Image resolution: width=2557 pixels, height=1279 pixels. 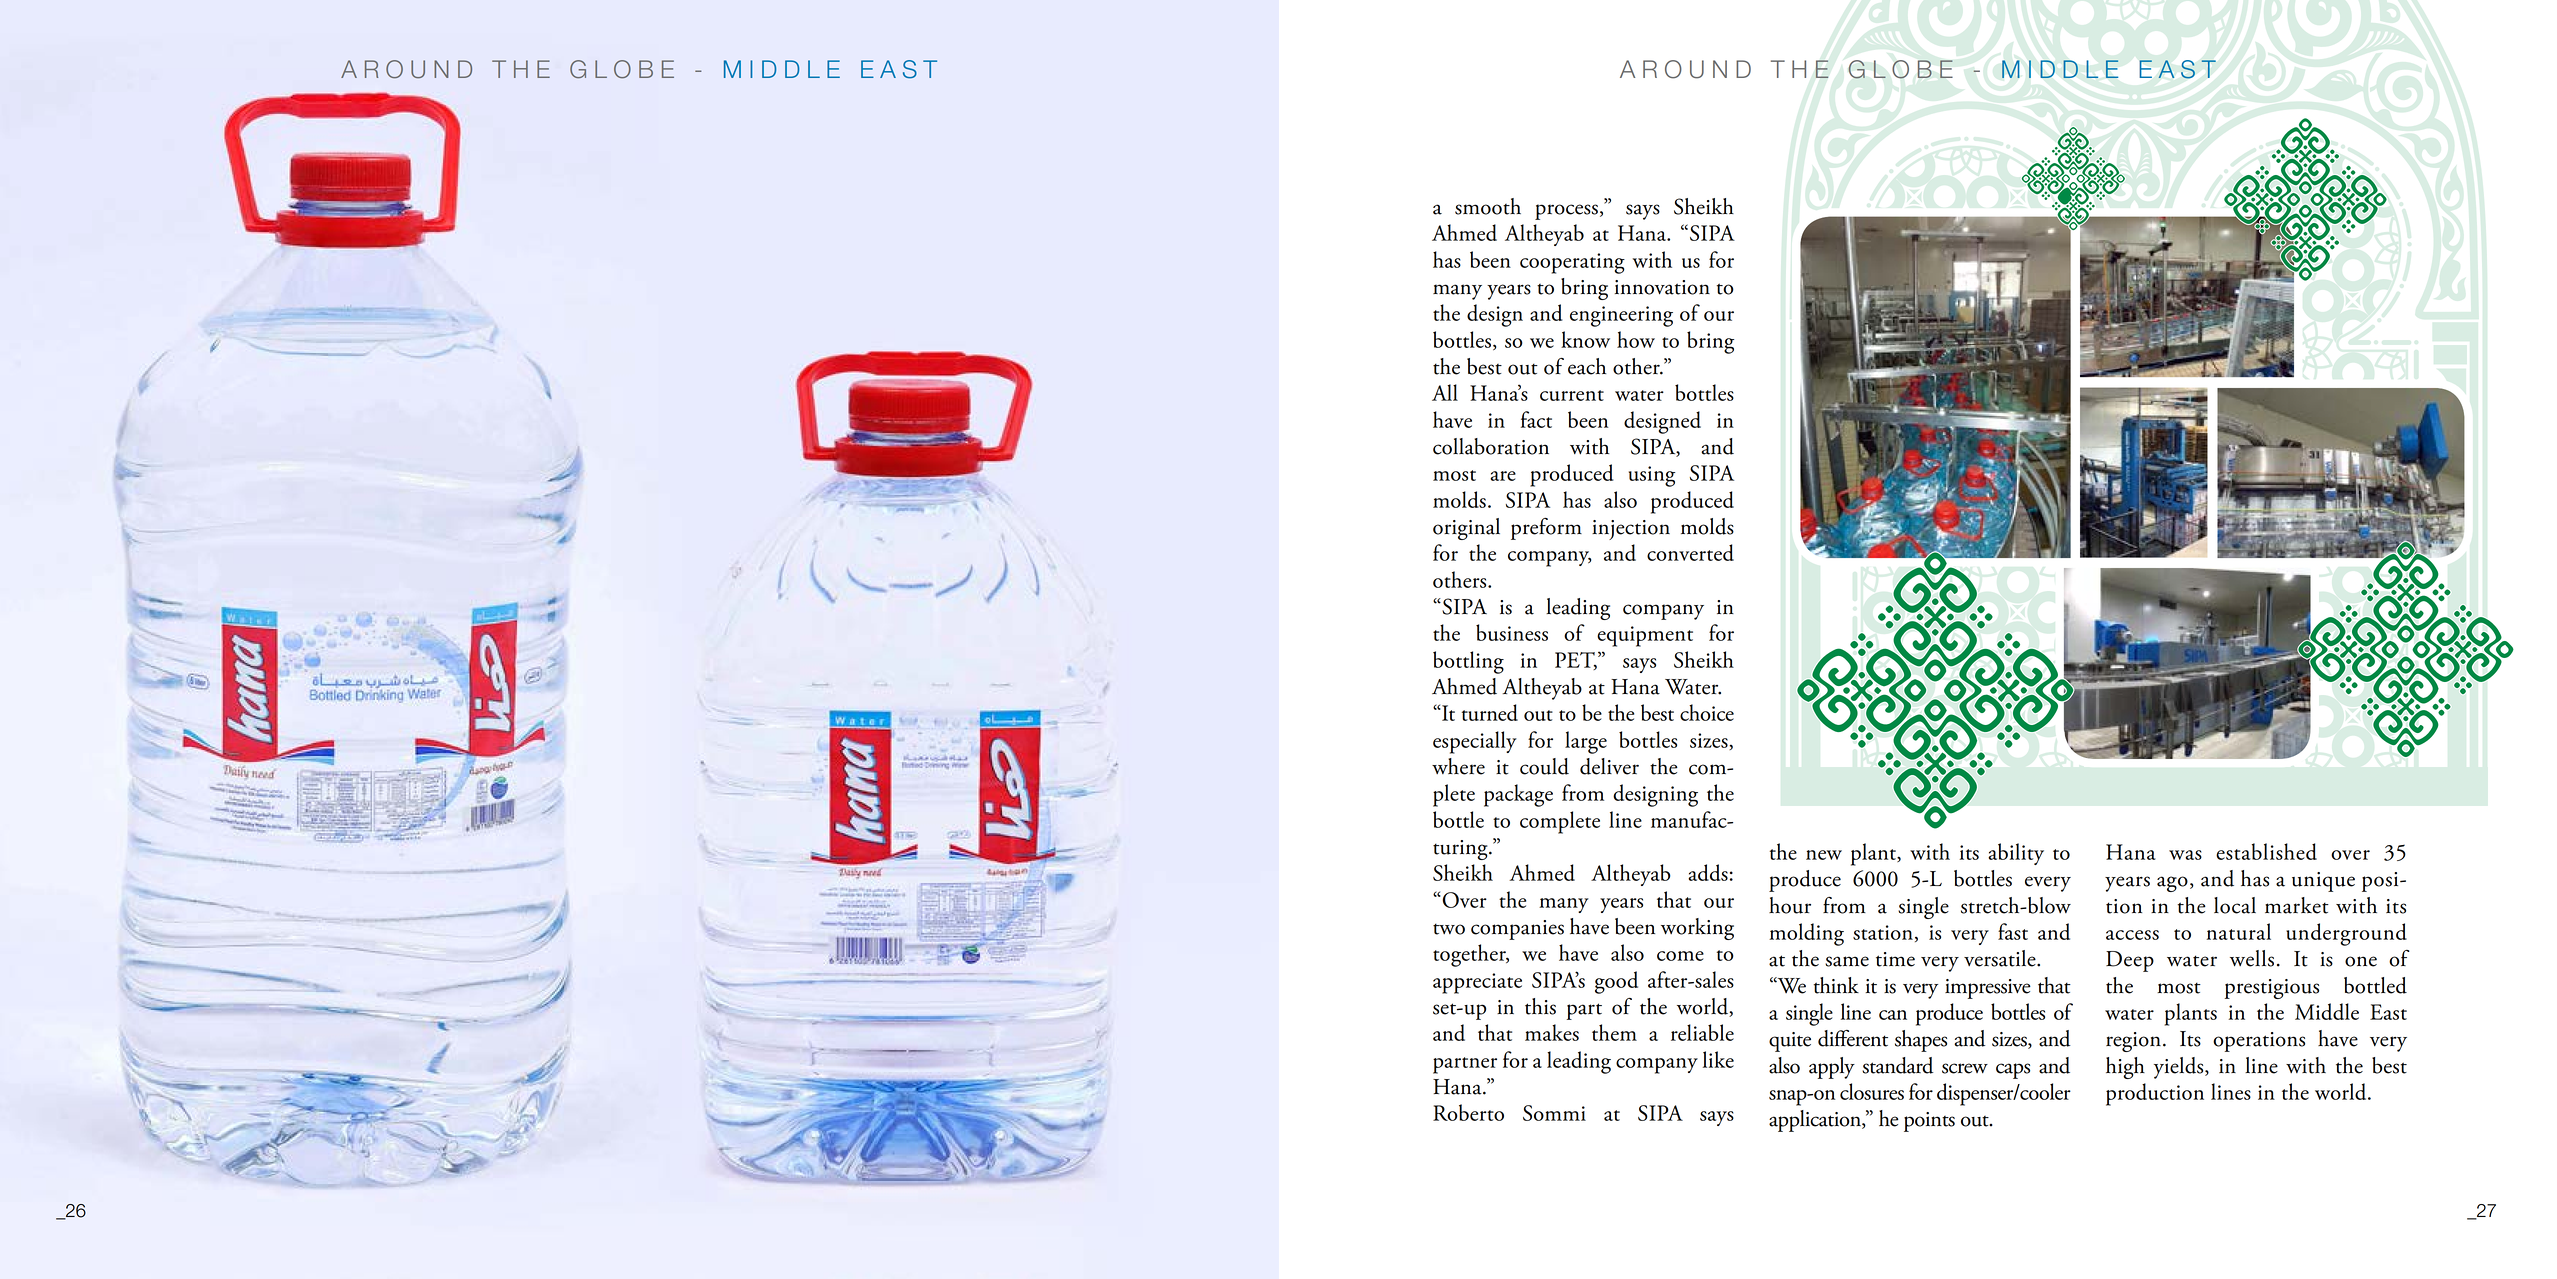 What do you see at coordinates (1652, 476) in the image?
I see `using` at bounding box center [1652, 476].
